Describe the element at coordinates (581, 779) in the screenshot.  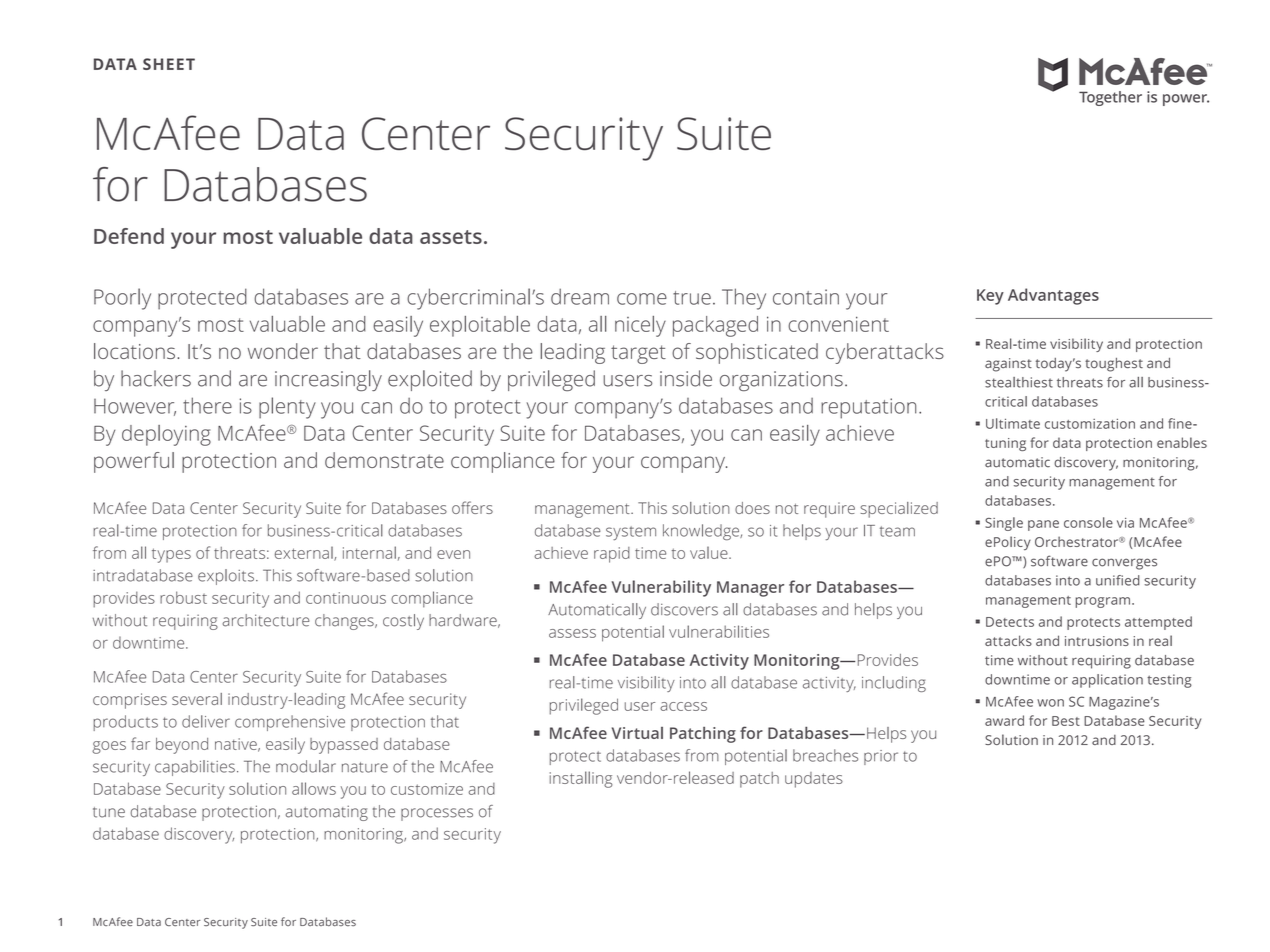
I see `installing` at that location.
